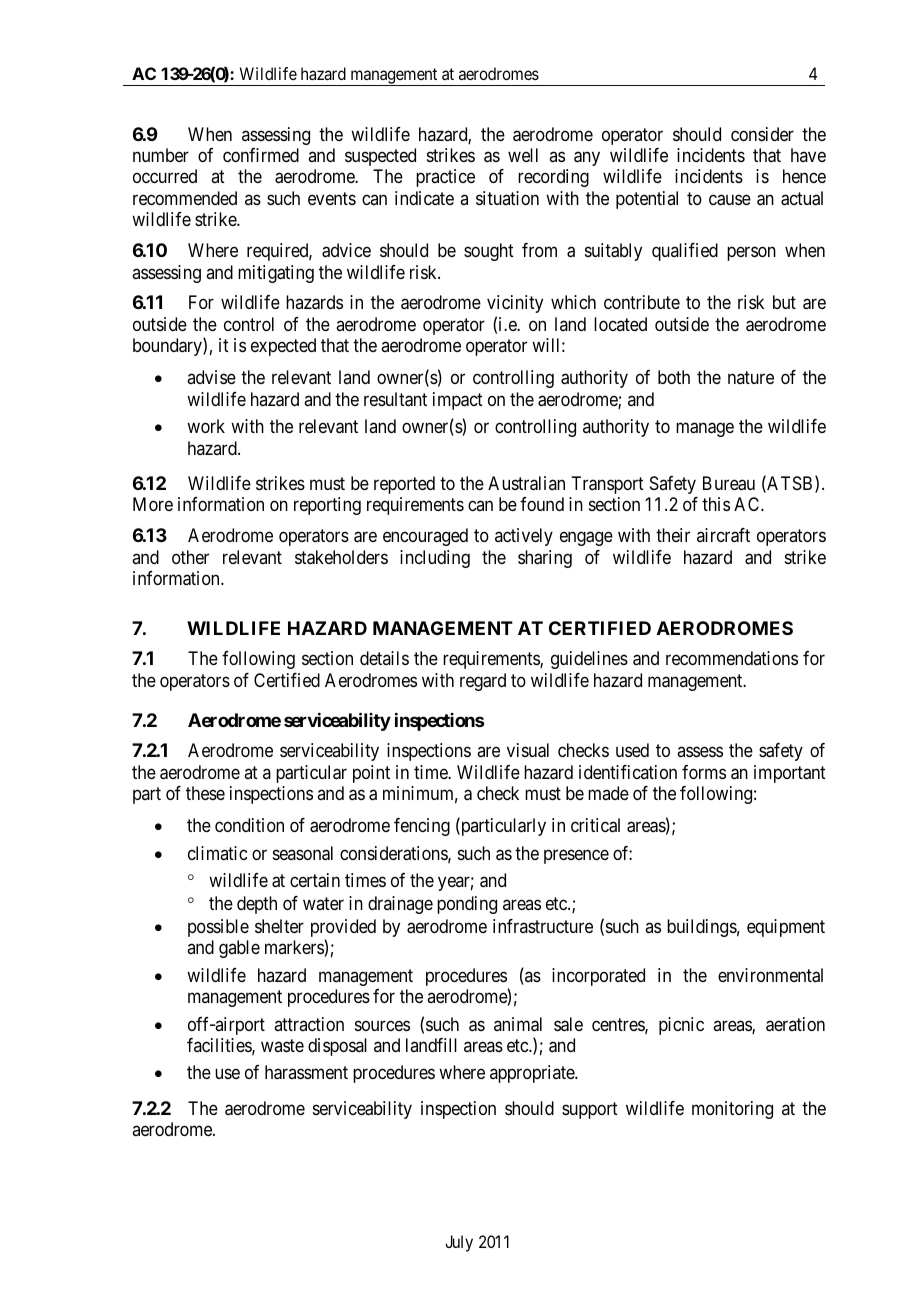 Image resolution: width=924 pixels, height=1308 pixels. Describe the element at coordinates (217, 853) in the screenshot. I see `climatic` at that location.
